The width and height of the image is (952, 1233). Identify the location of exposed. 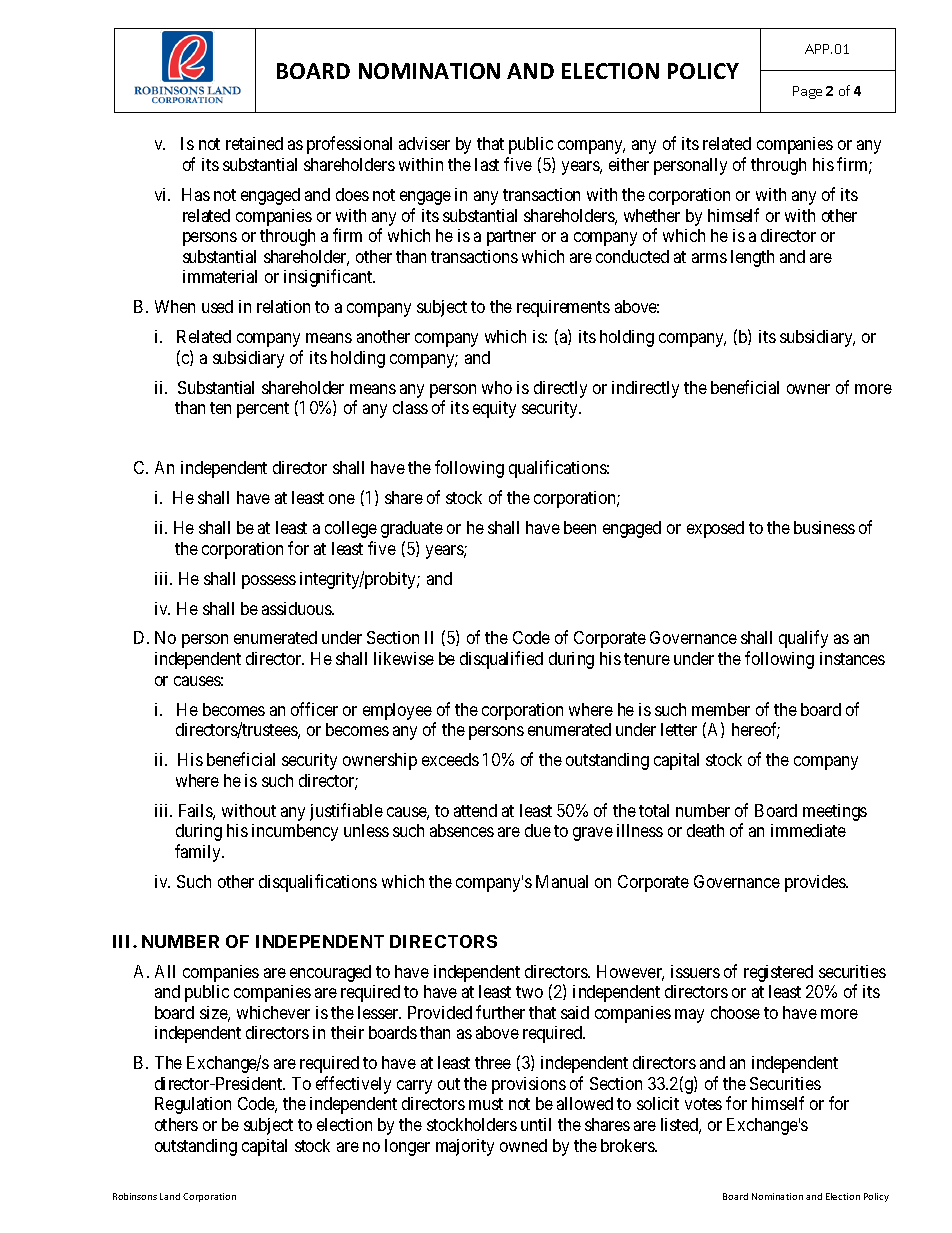
(715, 529).
